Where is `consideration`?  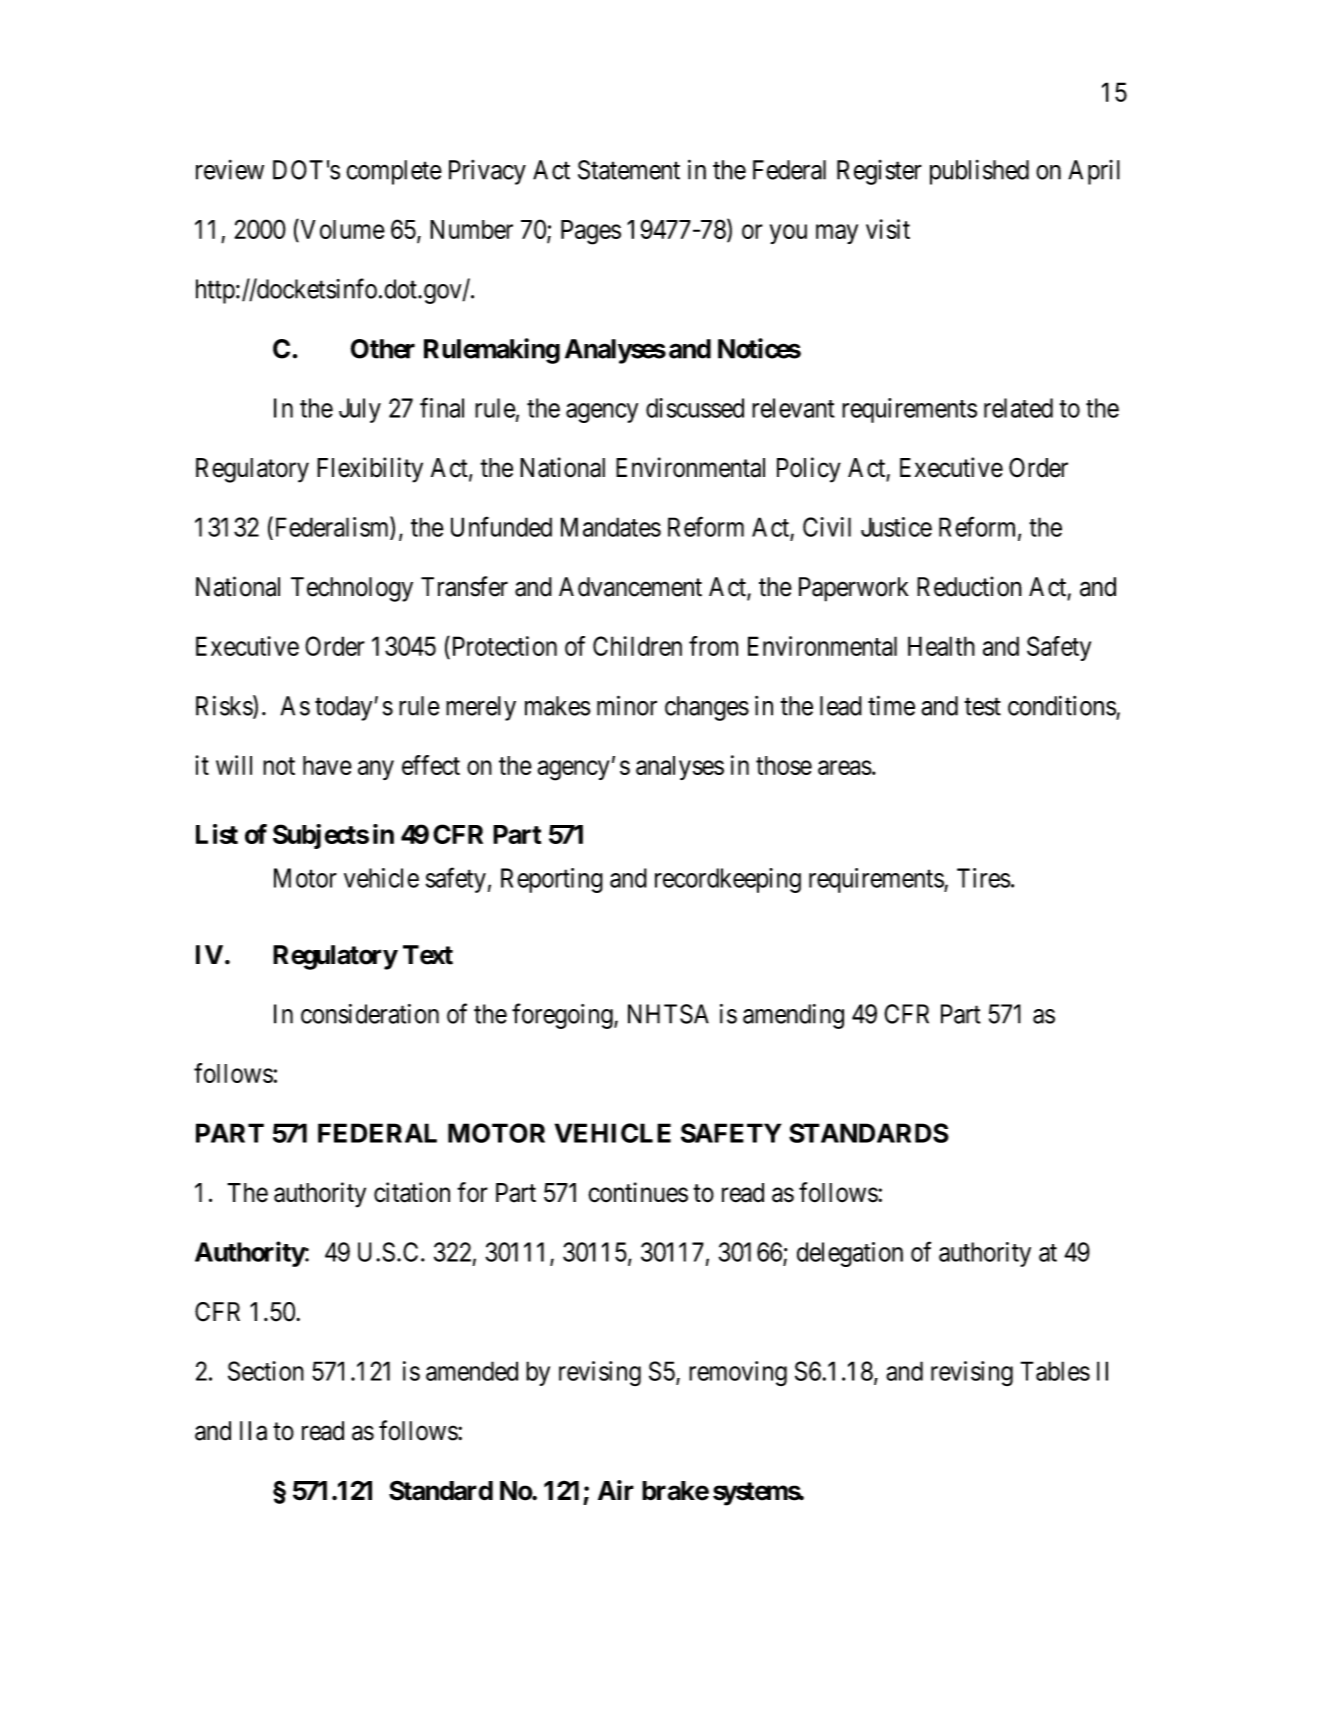
consideration is located at coordinates (370, 1014).
